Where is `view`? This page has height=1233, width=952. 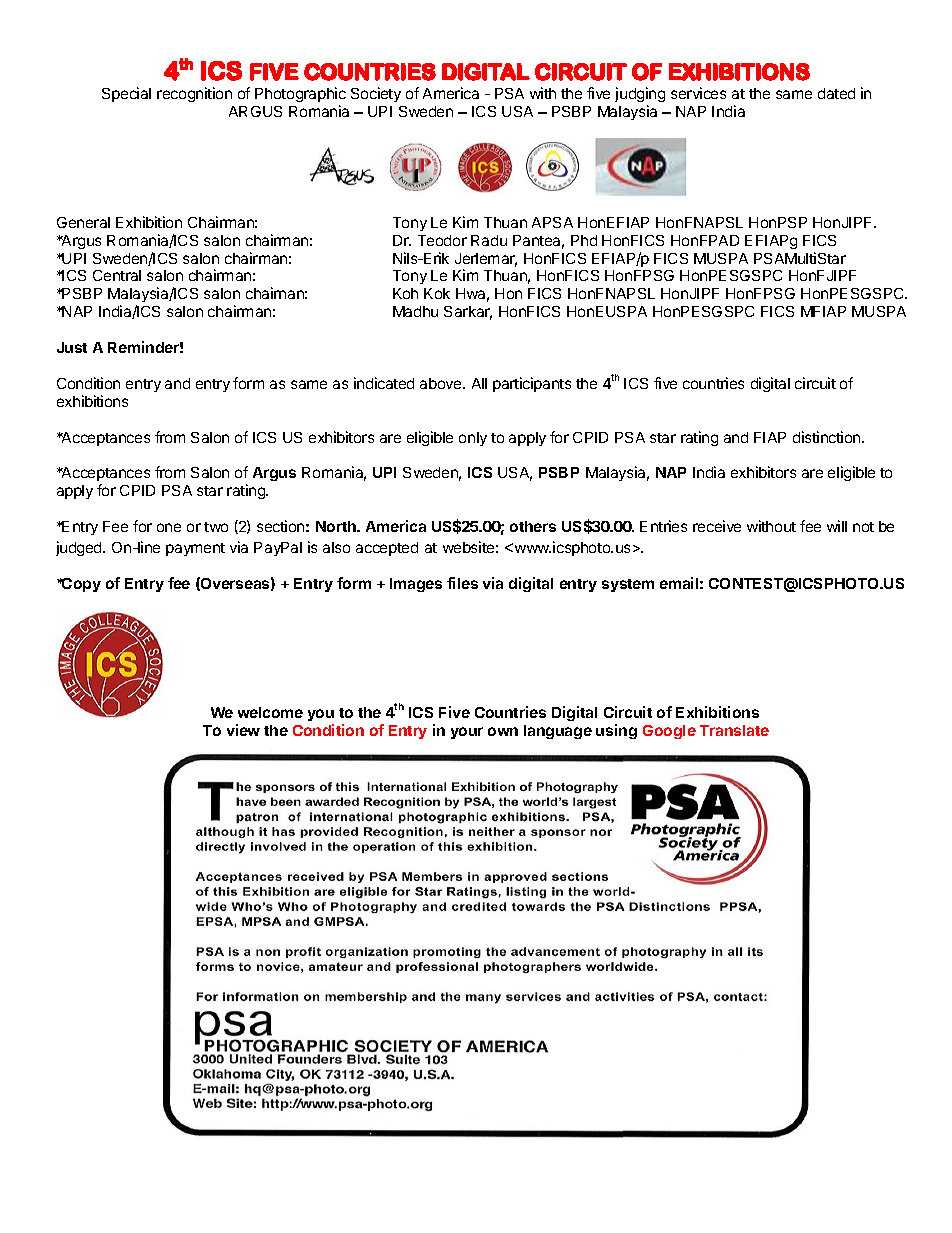
view is located at coordinates (243, 730).
